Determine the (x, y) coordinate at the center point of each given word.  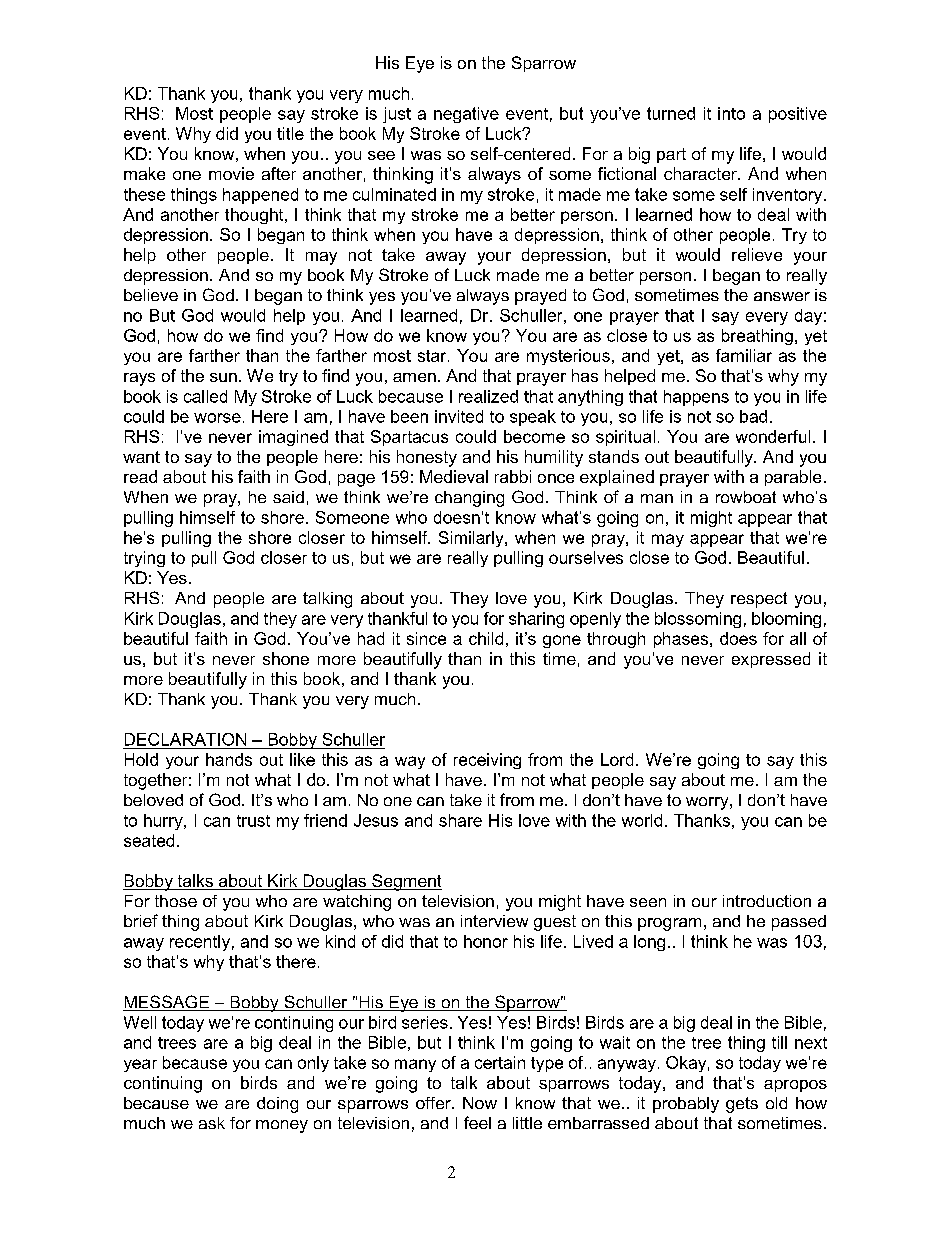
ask (212, 1123)
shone (286, 658)
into (731, 113)
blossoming (698, 620)
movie (231, 173)
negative (466, 115)
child (486, 638)
